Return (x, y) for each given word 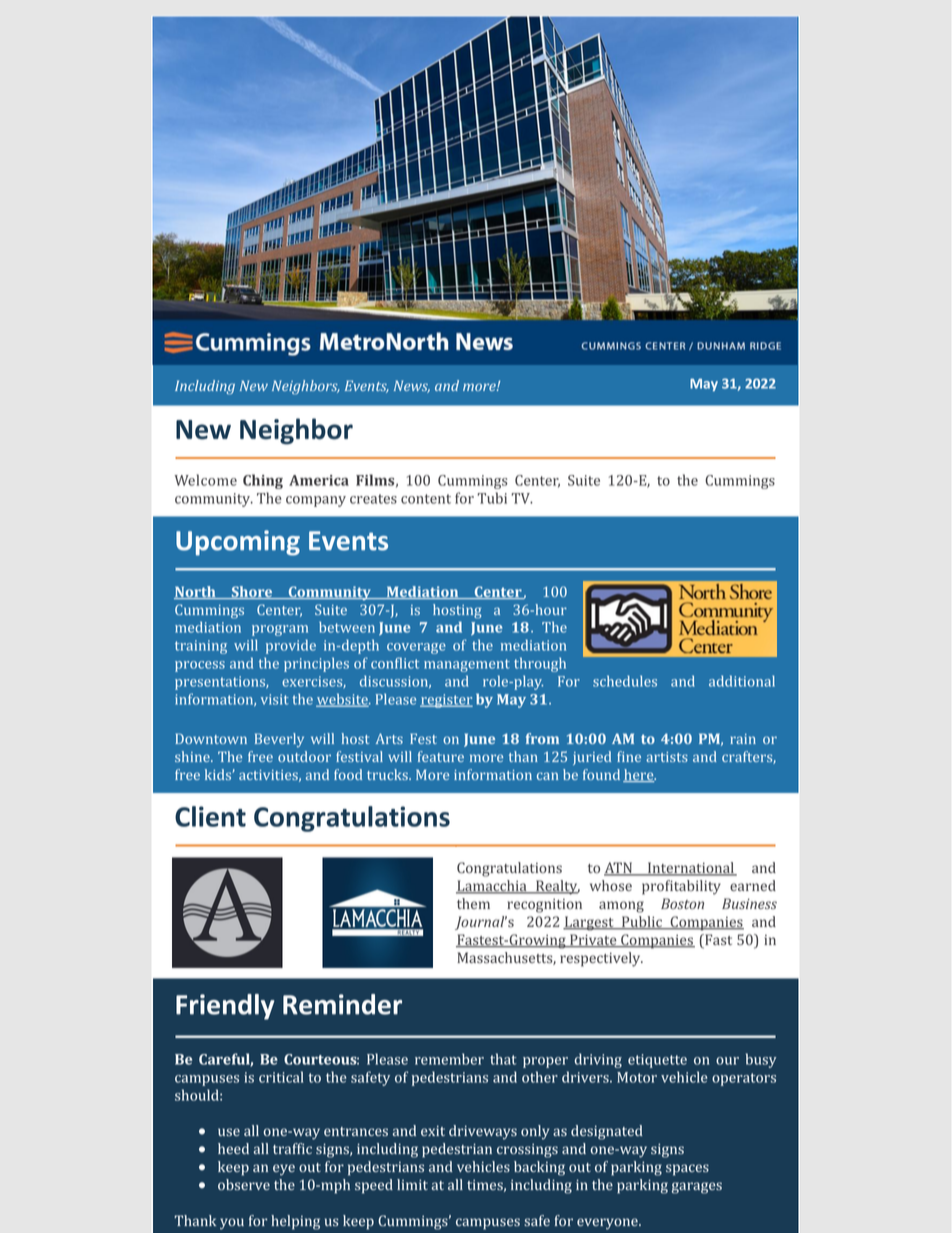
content (426, 499)
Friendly (225, 1007)
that (503, 1059)
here (639, 775)
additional (742, 681)
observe (244, 1185)
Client (210, 816)
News (412, 386)
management (467, 665)
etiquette (657, 1061)
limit (412, 1184)
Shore (252, 592)
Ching (263, 481)
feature (441, 756)
